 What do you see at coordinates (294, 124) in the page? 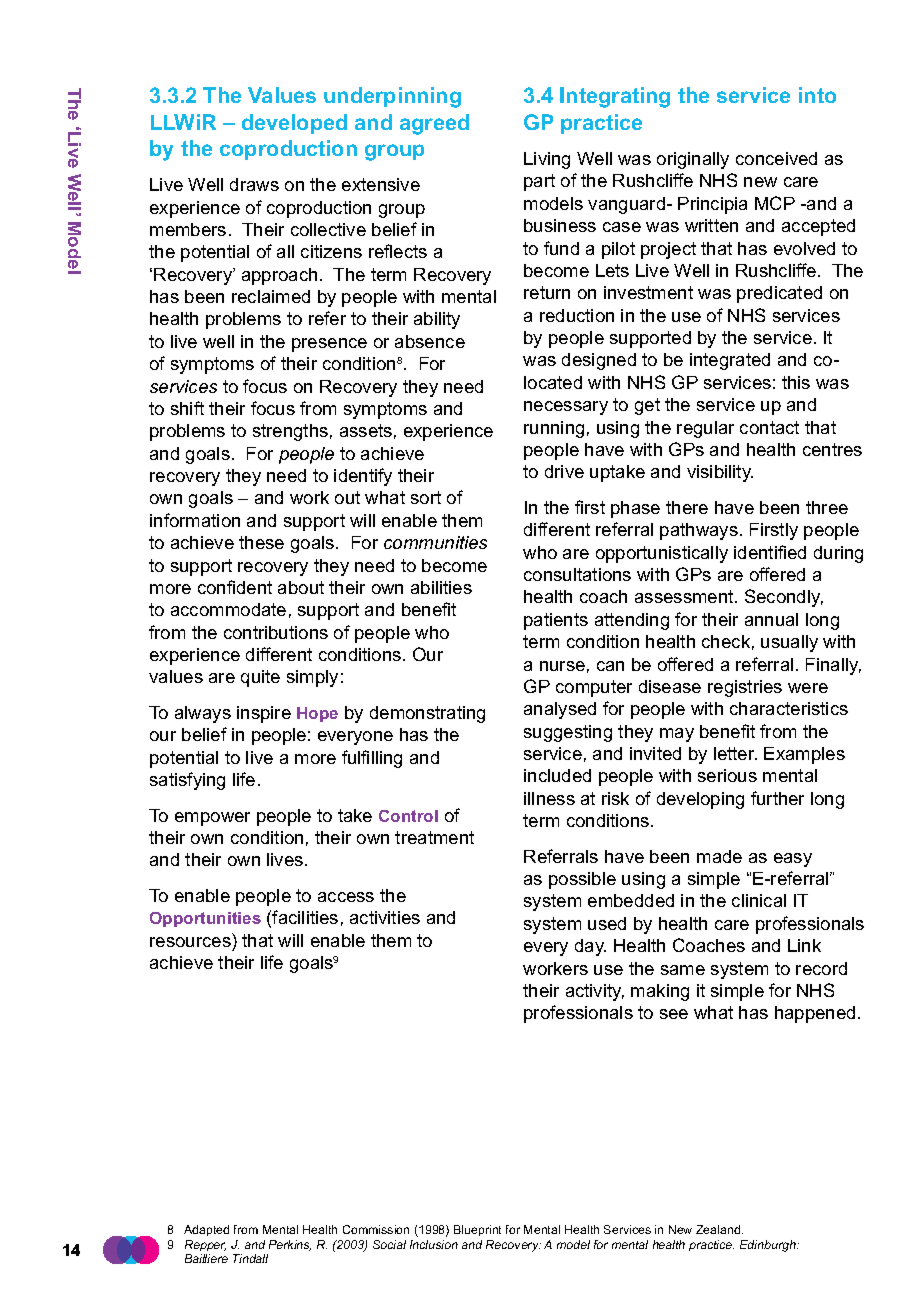
I see `developed` at bounding box center [294, 124].
